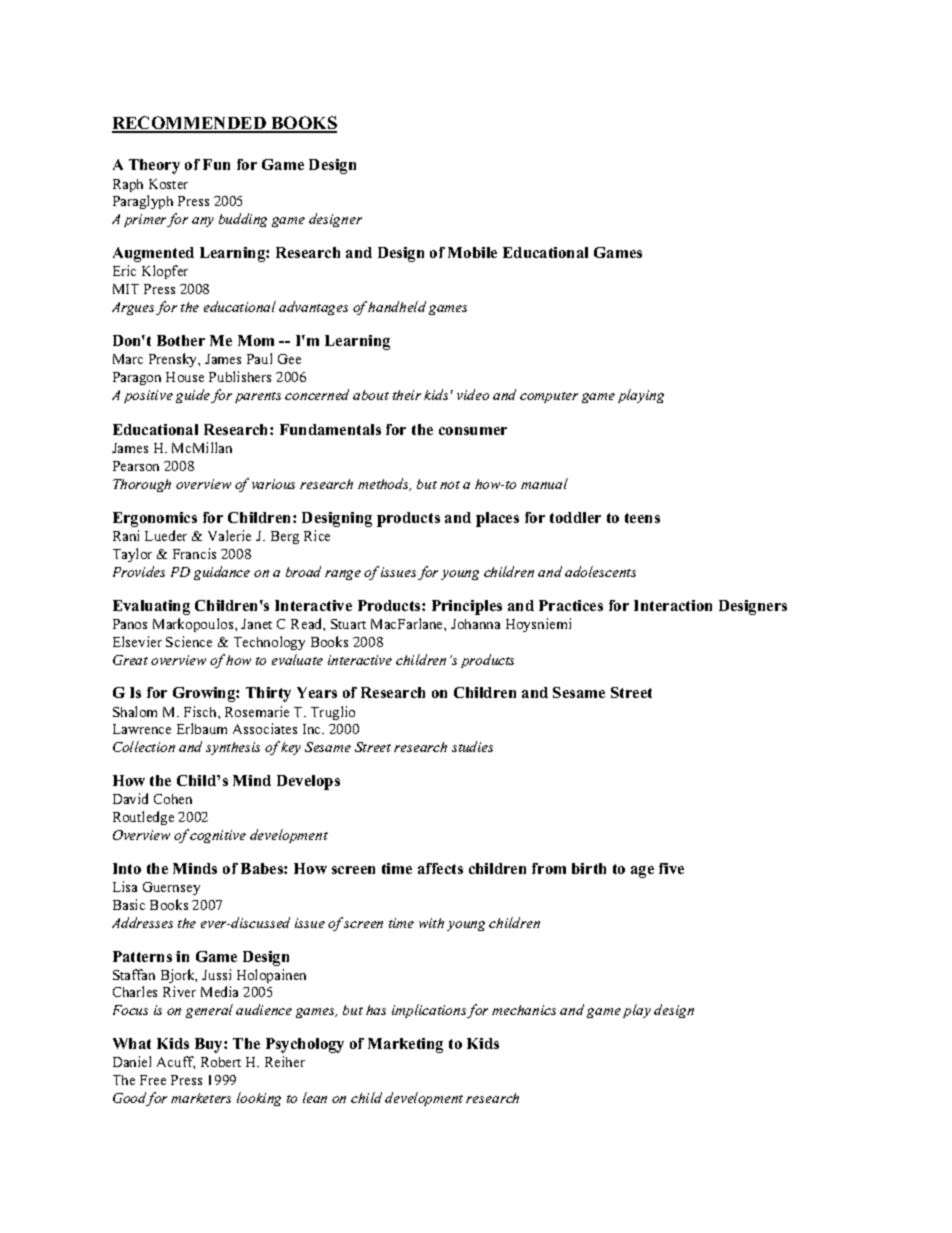  I want to click on RECOMMENDED, so click(190, 124).
